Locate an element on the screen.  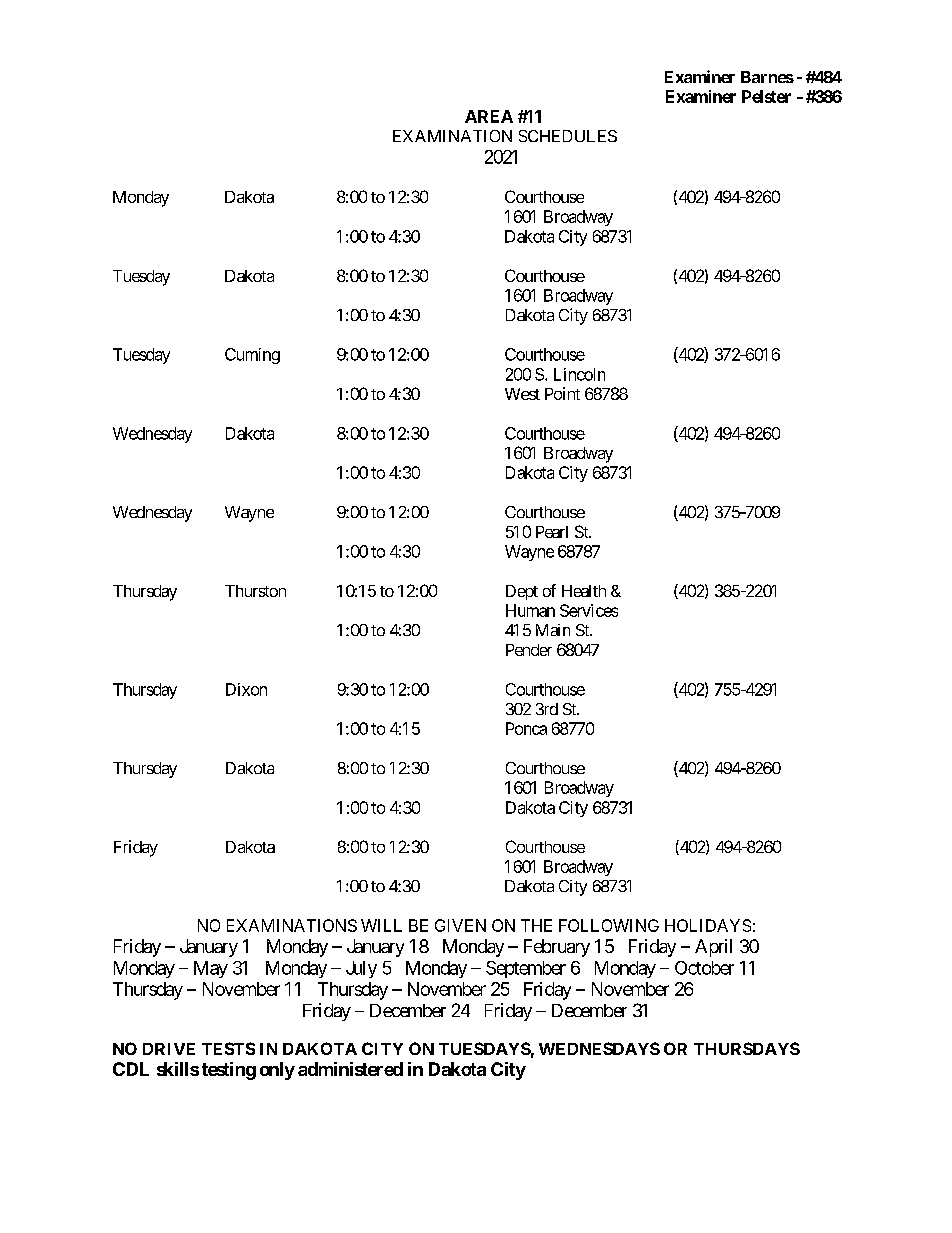
administered is located at coordinates (350, 1069).
